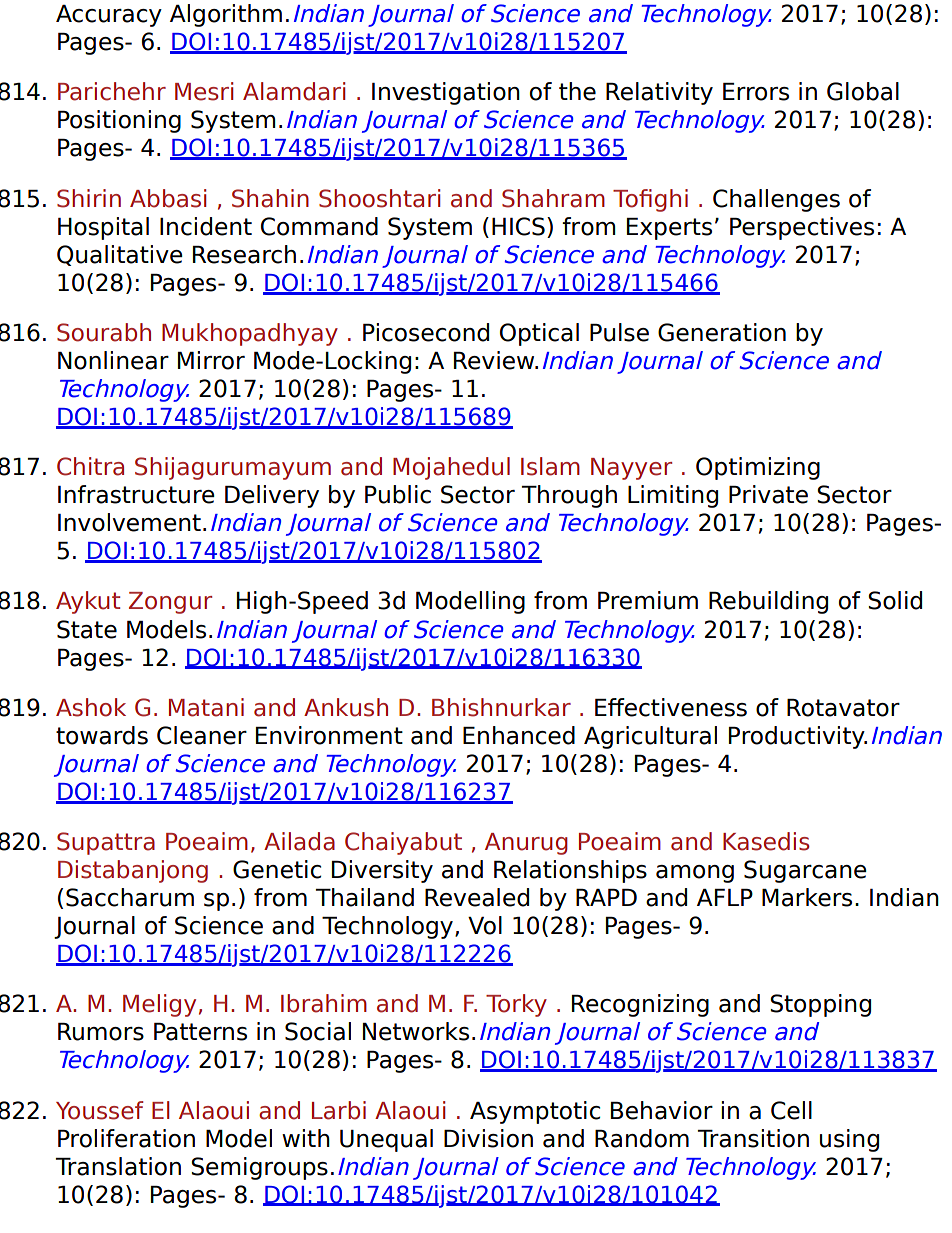 This screenshot has width=952, height=1233. Describe the element at coordinates (569, 496) in the screenshot. I see `Through` at that location.
